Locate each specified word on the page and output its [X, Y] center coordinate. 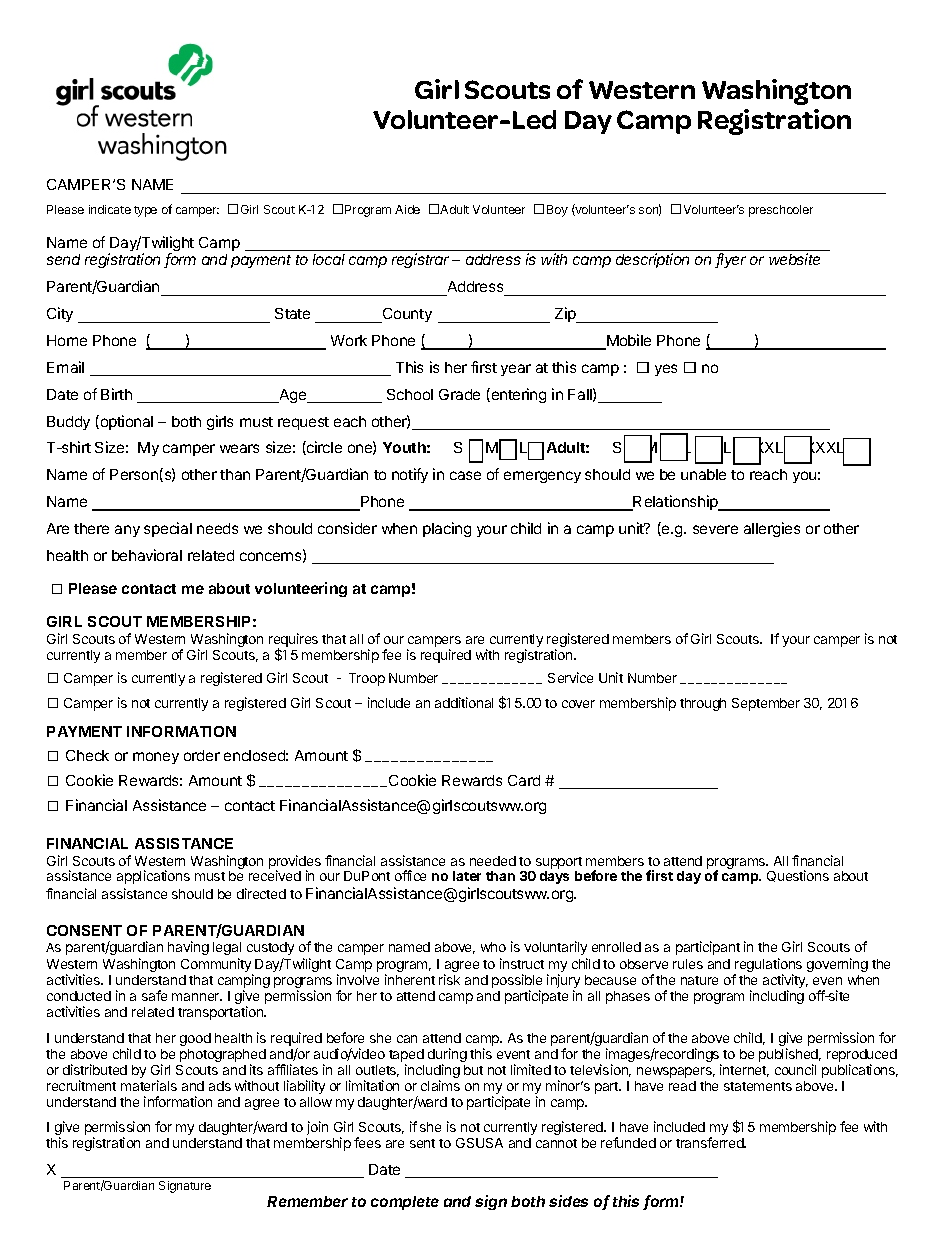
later [467, 876]
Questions [798, 876]
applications [153, 877]
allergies [772, 529]
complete [405, 1203]
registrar [422, 260]
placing [447, 529]
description [652, 260]
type [145, 211]
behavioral [147, 555]
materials [149, 1085]
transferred [710, 1142]
